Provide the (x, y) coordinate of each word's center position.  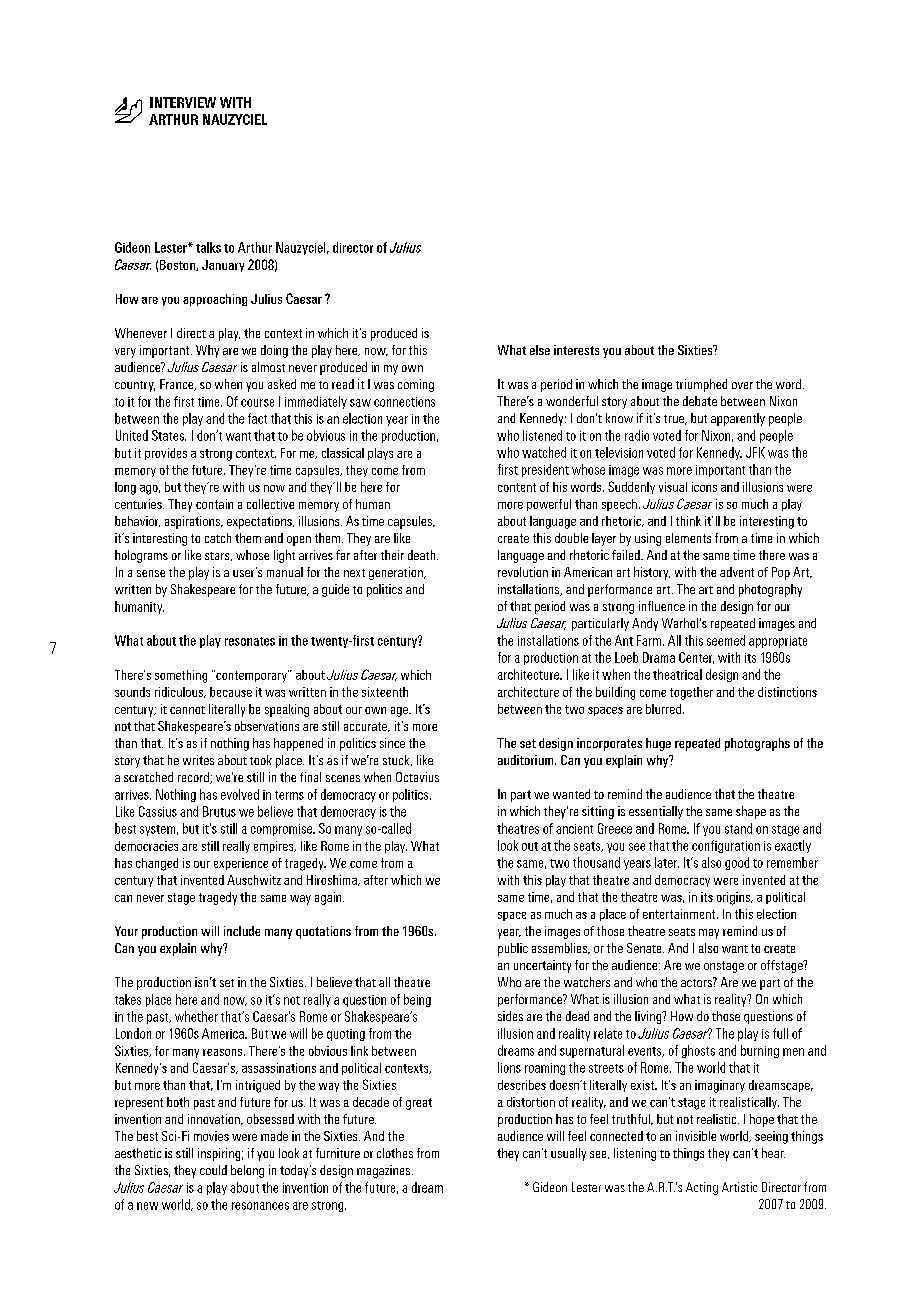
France (178, 385)
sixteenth (385, 692)
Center (696, 658)
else (540, 350)
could (213, 1170)
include (242, 931)
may (709, 934)
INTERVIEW (183, 102)
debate (700, 401)
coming (416, 385)
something (181, 676)
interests (576, 350)
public (513, 949)
